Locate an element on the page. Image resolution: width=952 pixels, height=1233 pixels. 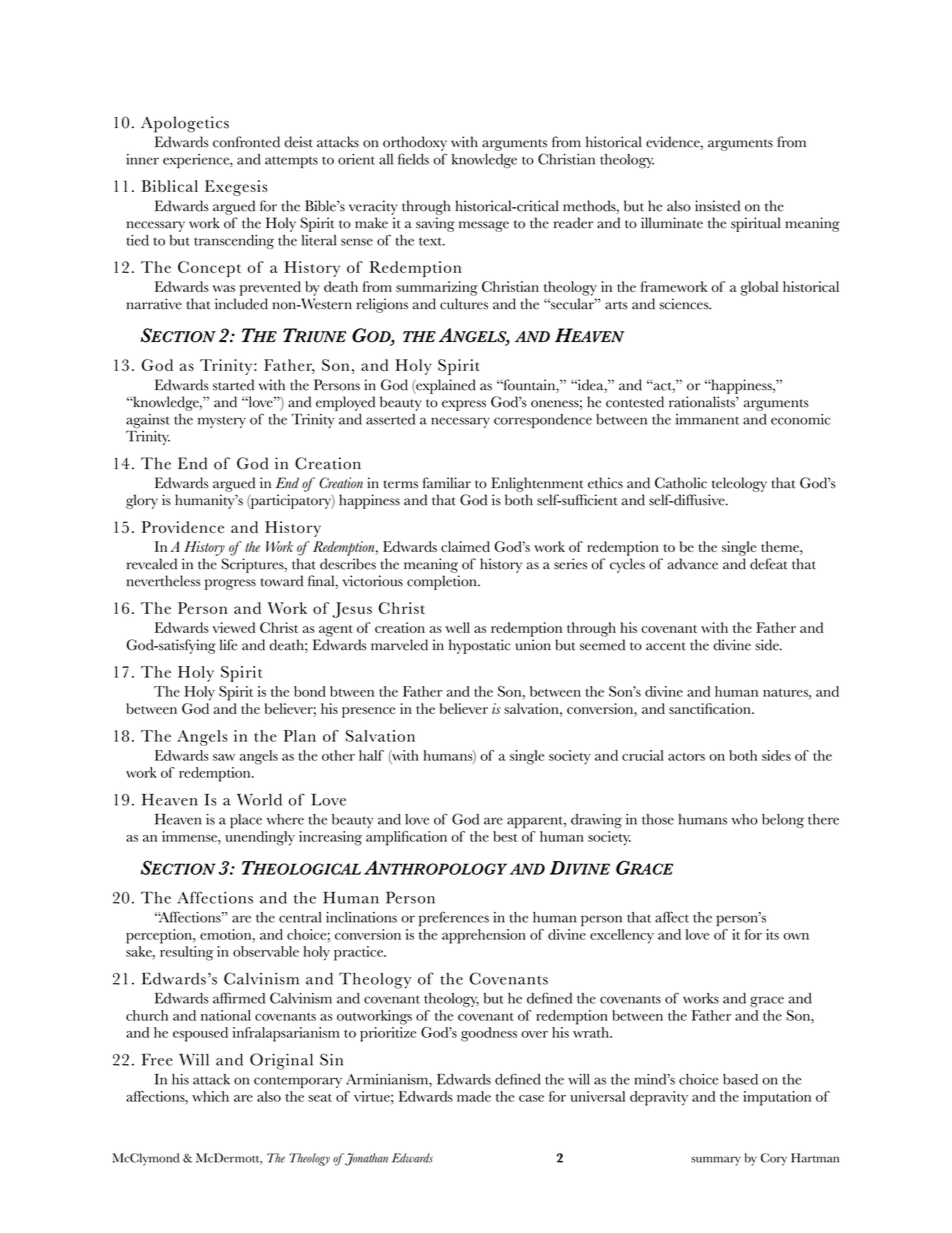
fields is located at coordinates (413, 159).
